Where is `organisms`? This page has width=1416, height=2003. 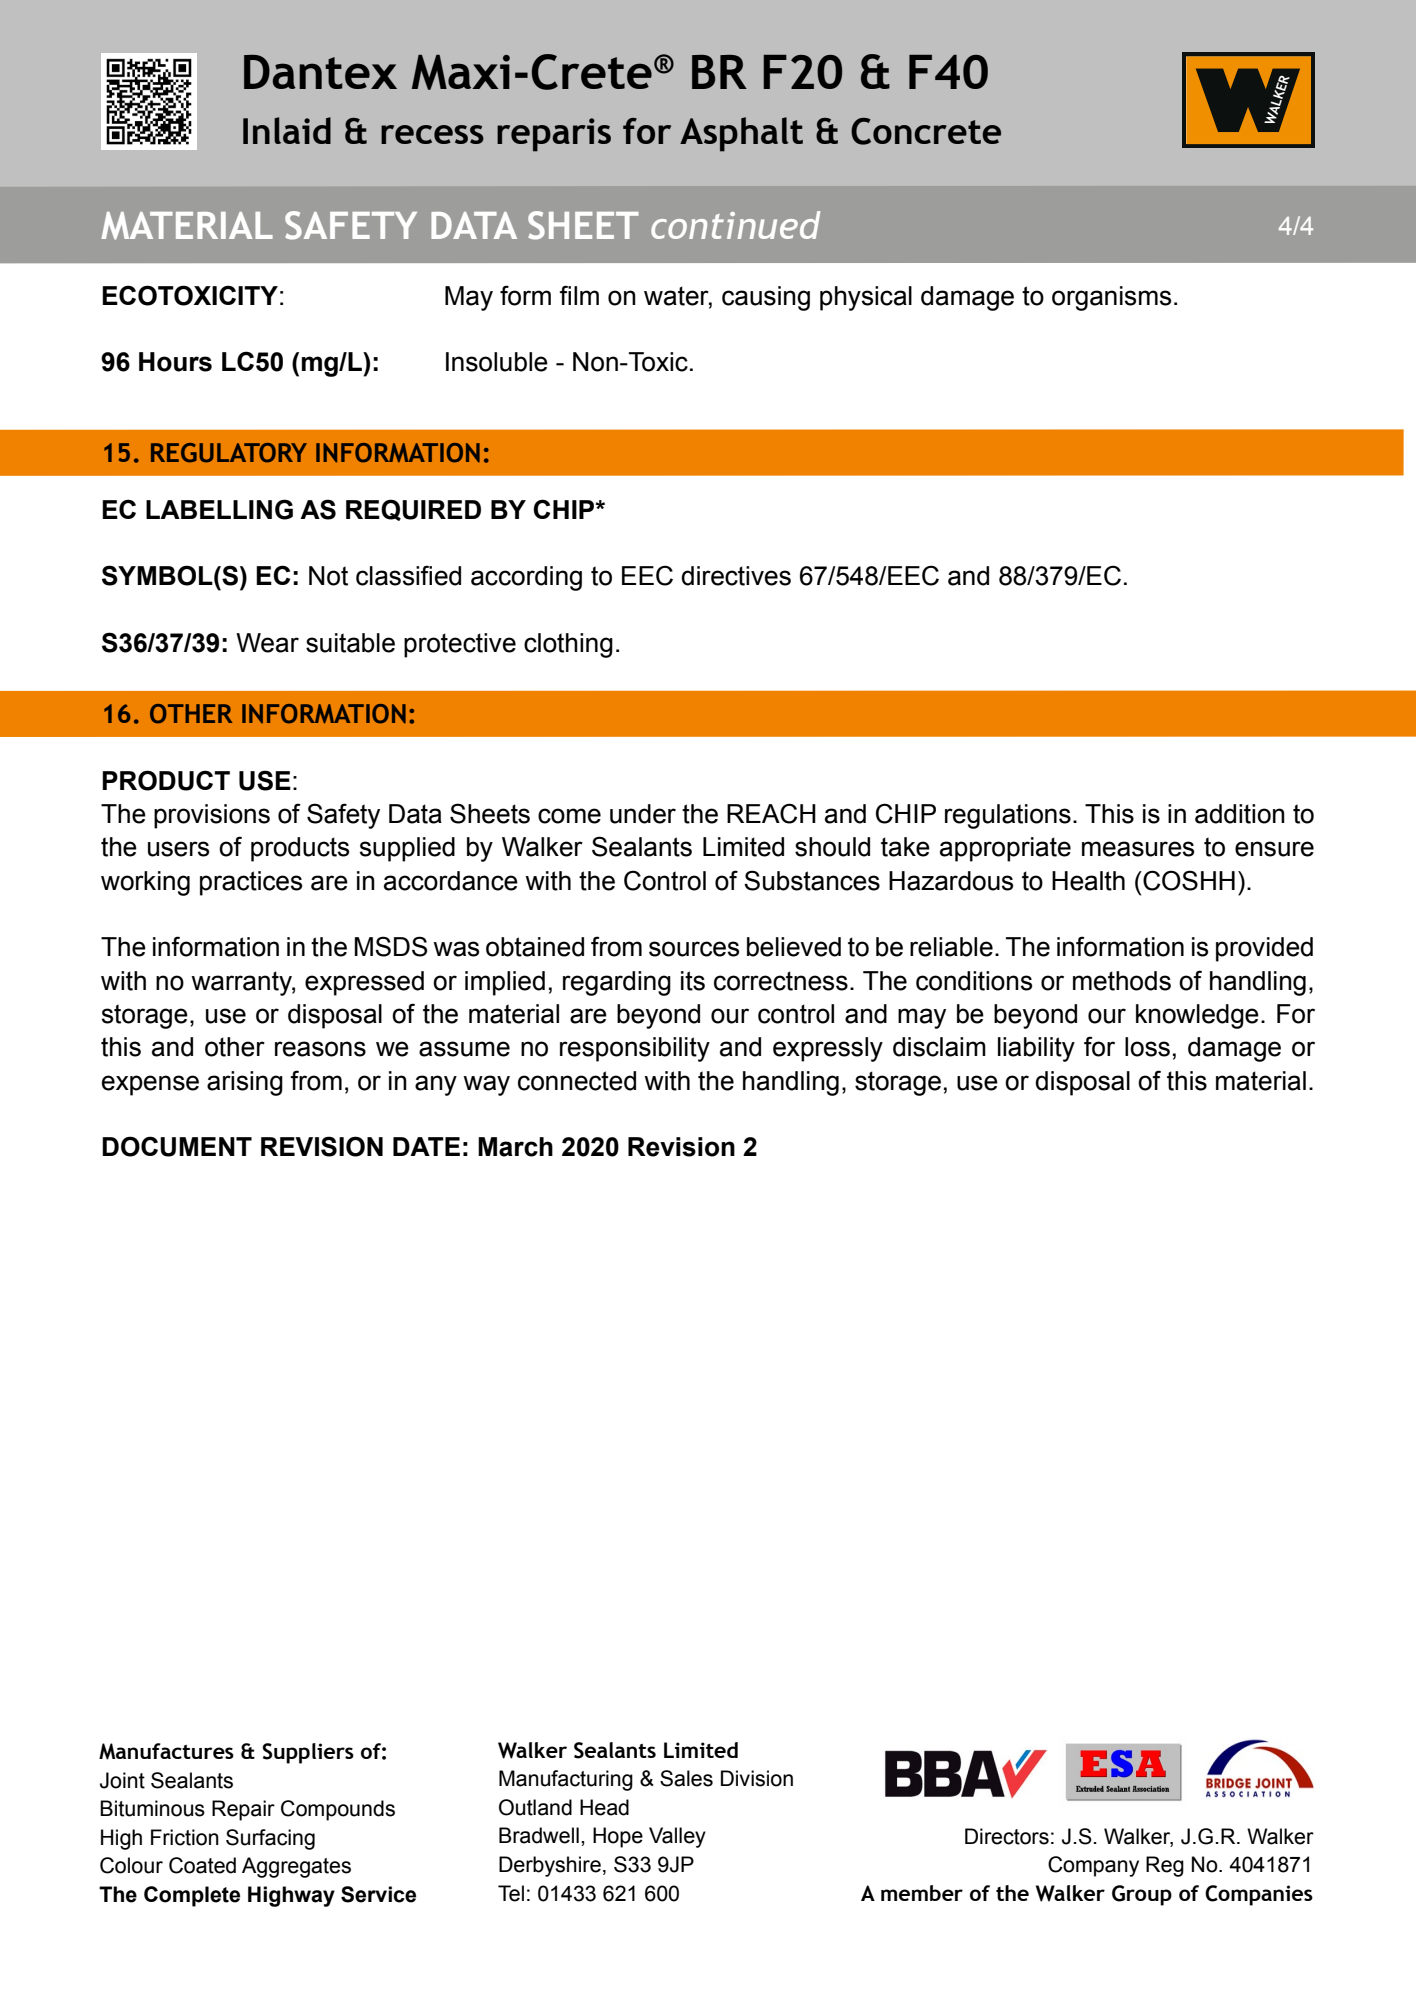 organisms is located at coordinates (1111, 298).
